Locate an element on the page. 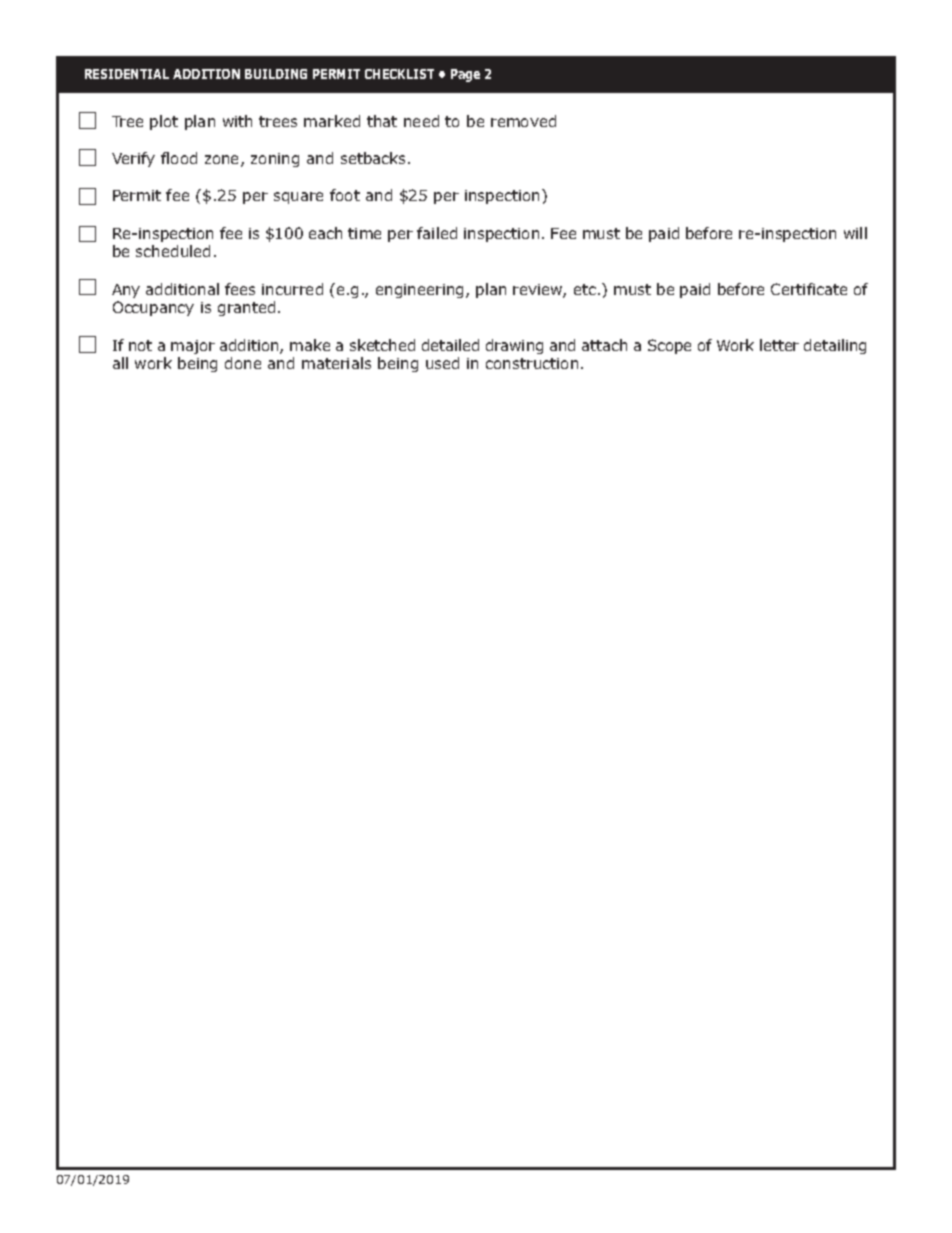 The image size is (952, 1233). engineering is located at coordinates (419, 291).
